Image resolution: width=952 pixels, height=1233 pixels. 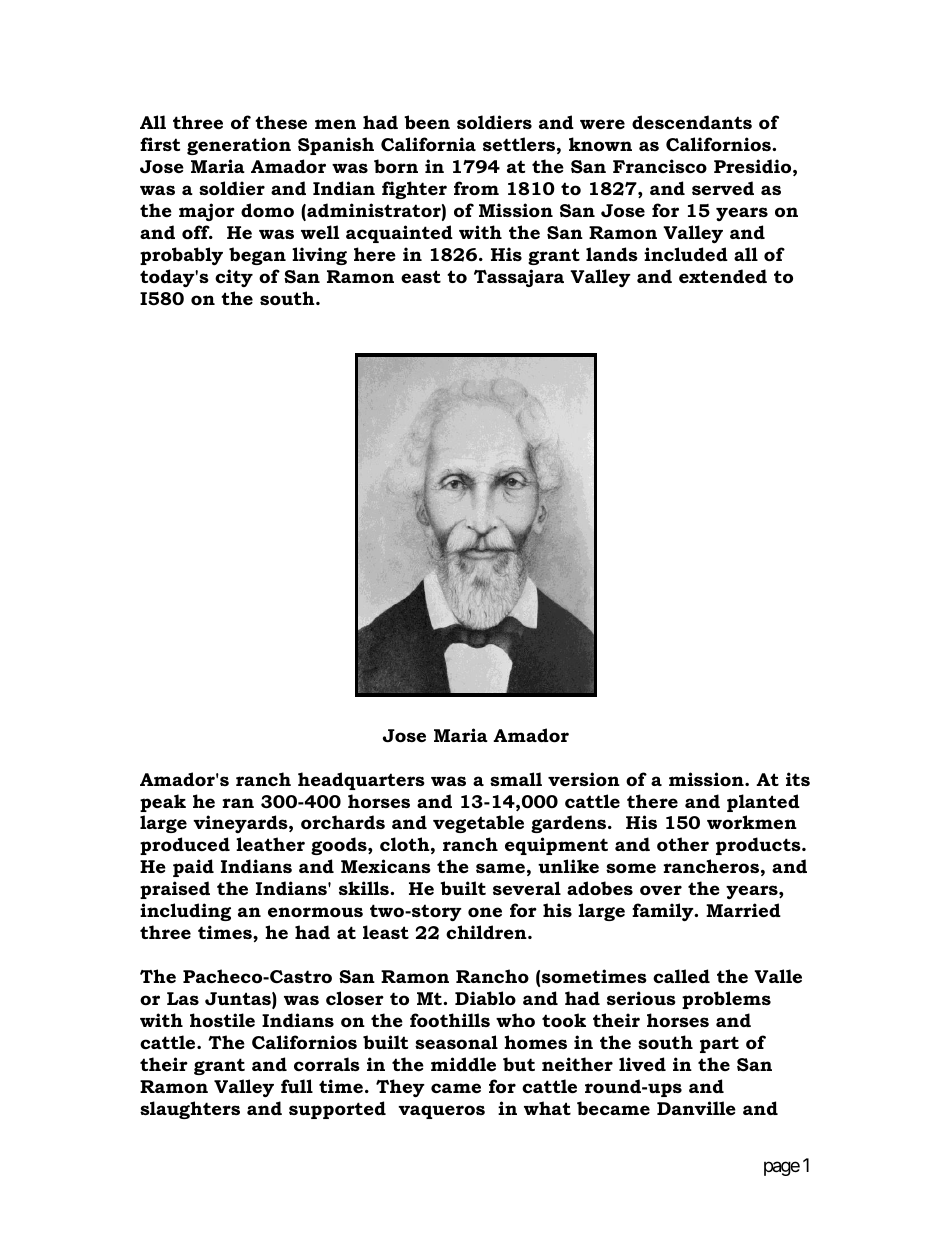 I want to click on small, so click(x=516, y=779).
